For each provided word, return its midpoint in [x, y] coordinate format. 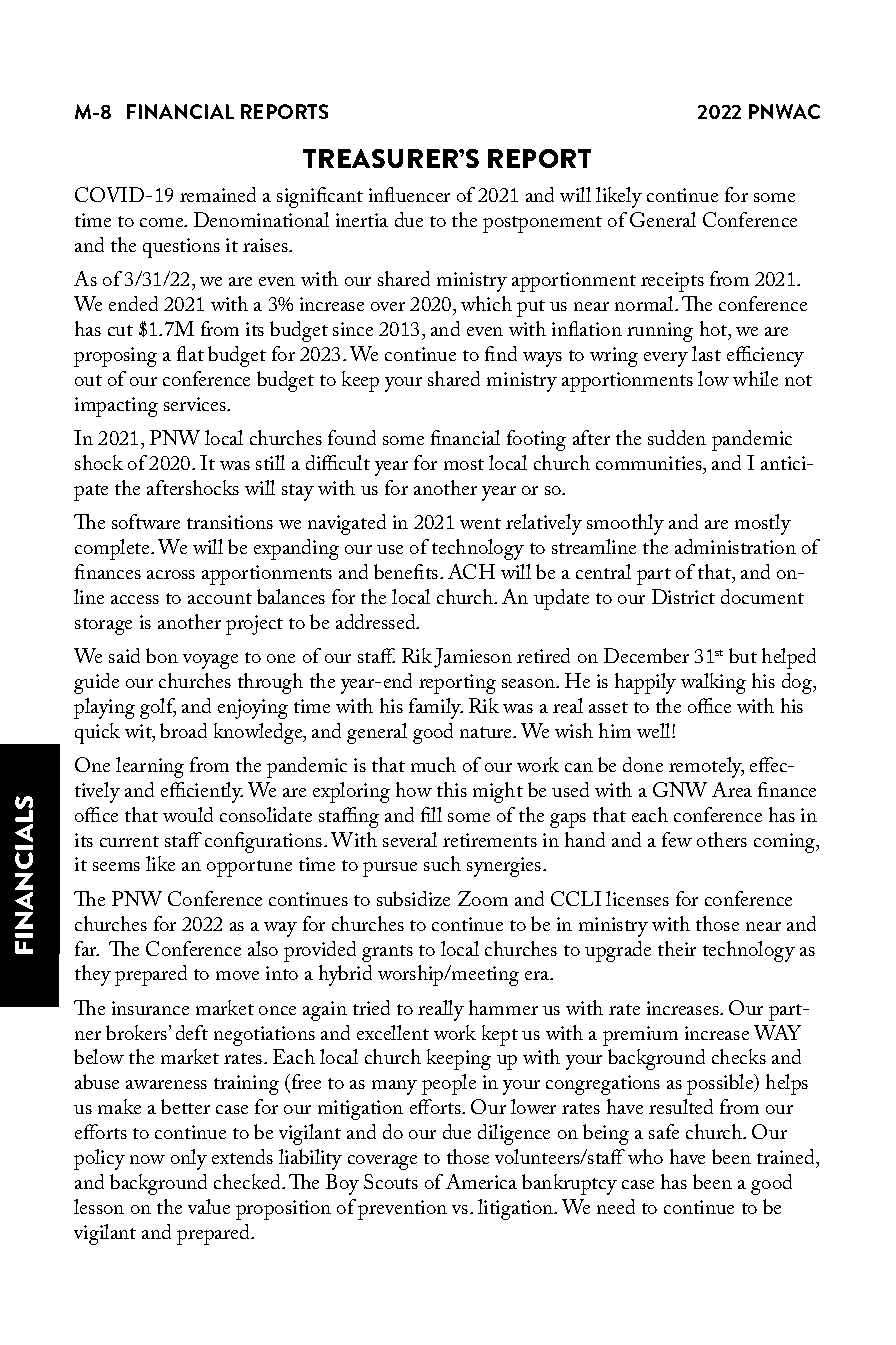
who [645, 1156]
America [481, 1181]
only [189, 1159]
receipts [672, 282]
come [163, 222]
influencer [409, 194]
